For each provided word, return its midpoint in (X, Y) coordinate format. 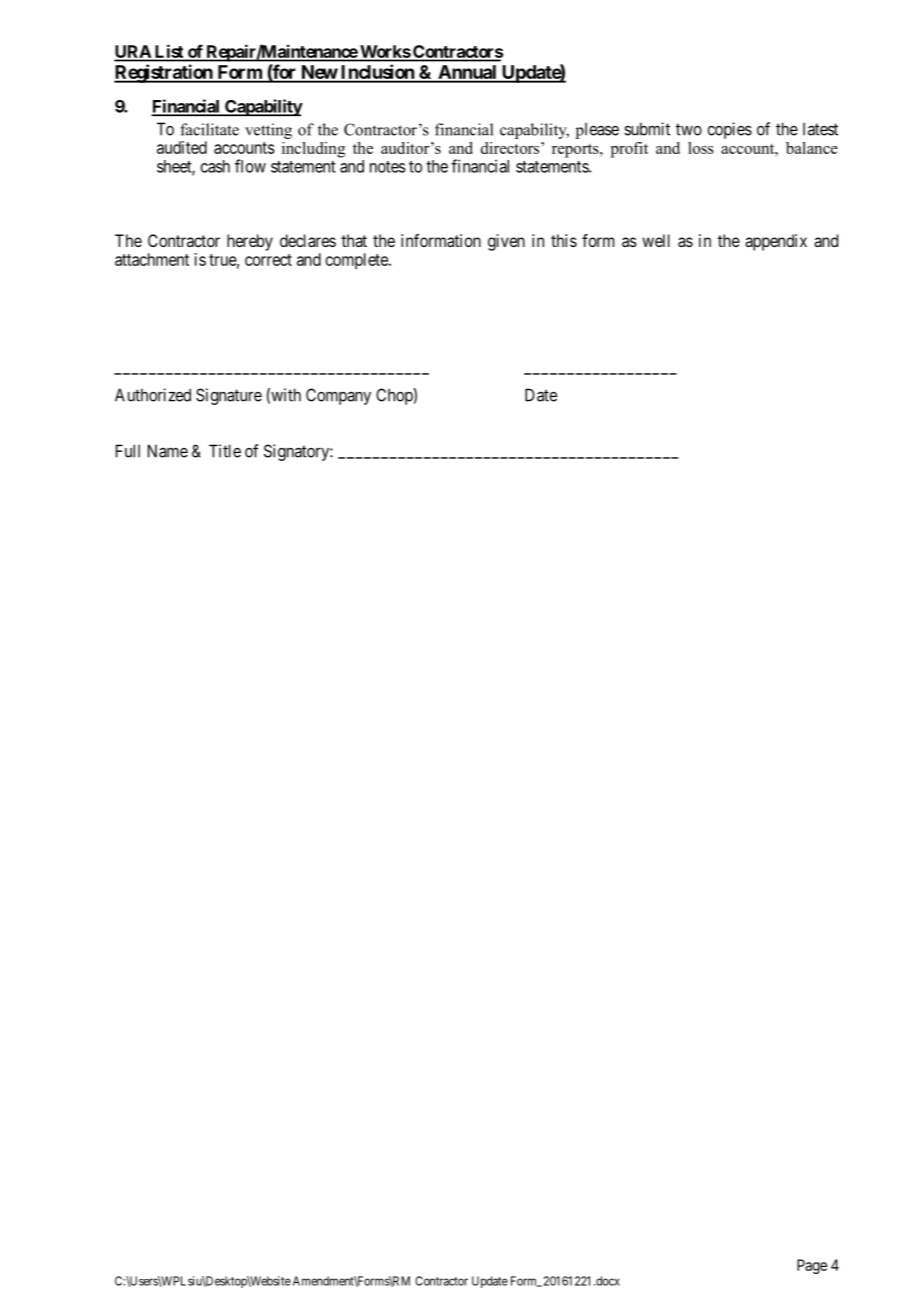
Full (128, 451)
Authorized (153, 395)
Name (168, 451)
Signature (229, 396)
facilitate (209, 129)
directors (511, 148)
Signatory (297, 452)
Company (338, 396)
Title (225, 451)
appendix (776, 242)
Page (812, 1266)
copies (729, 130)
